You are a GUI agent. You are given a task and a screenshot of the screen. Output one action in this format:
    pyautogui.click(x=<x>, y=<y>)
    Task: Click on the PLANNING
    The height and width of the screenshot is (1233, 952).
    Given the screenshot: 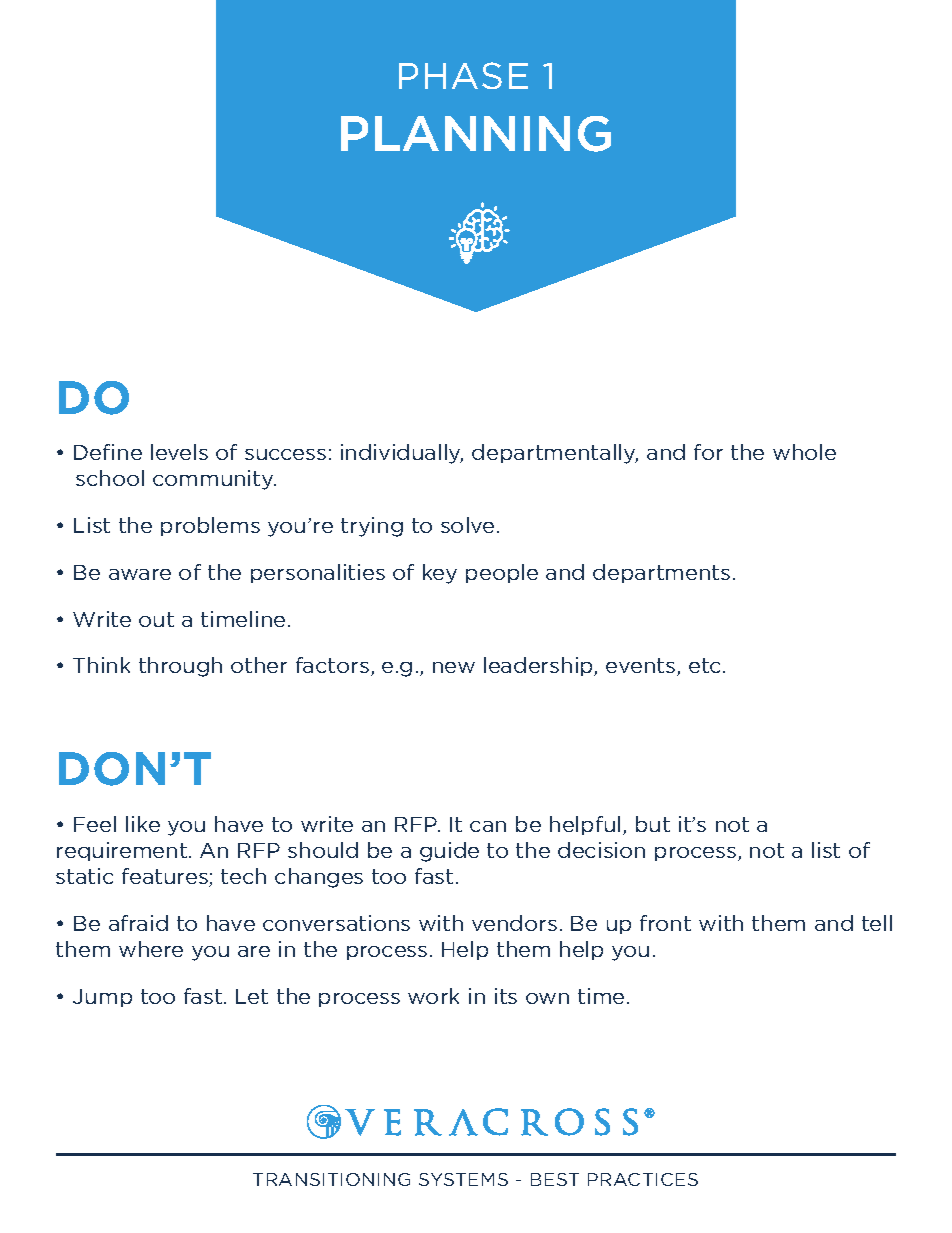 What is the action you would take?
    pyautogui.click(x=476, y=134)
